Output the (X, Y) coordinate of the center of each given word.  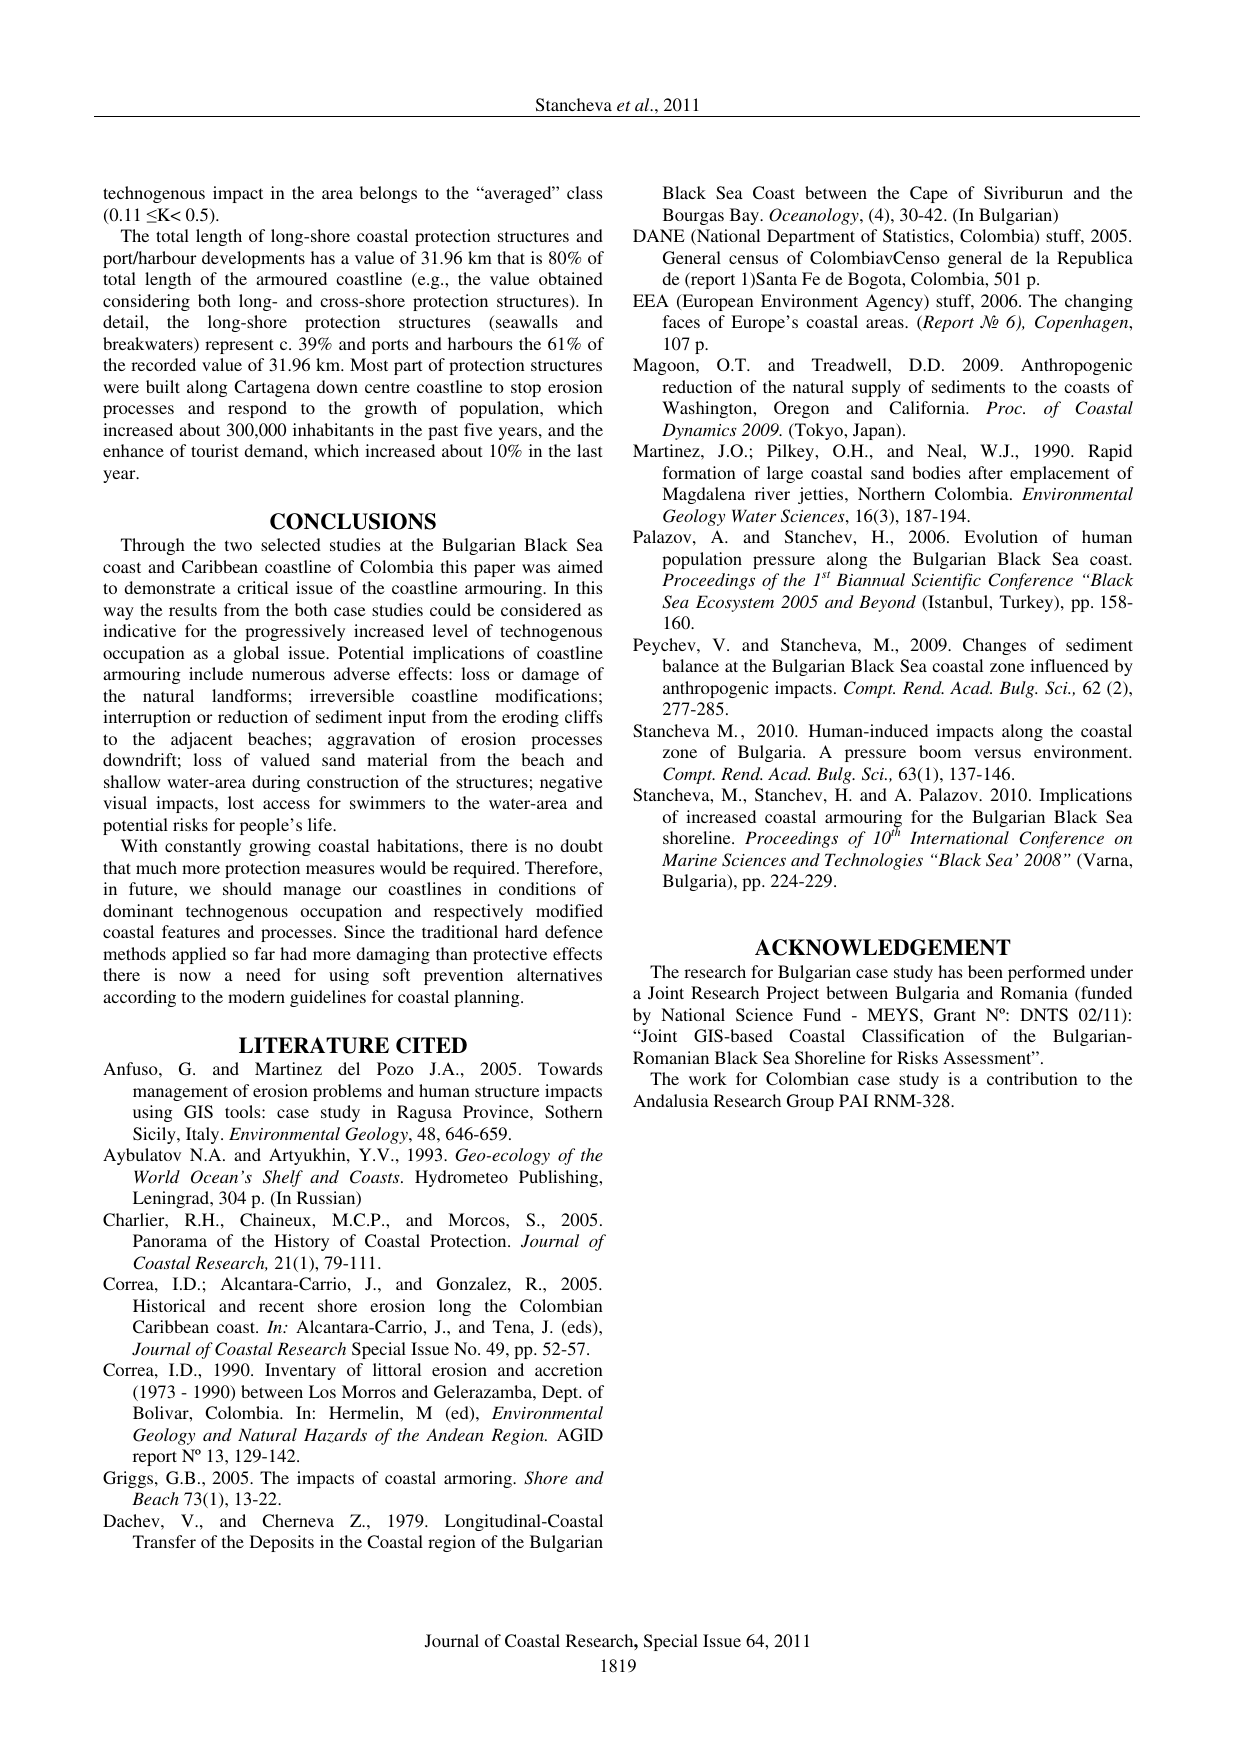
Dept (561, 1393)
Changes (994, 646)
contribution (1032, 1078)
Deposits (282, 1543)
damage (550, 675)
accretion (569, 1369)
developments (253, 259)
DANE (659, 235)
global (256, 654)
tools (244, 1111)
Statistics (917, 236)
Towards (570, 1068)
